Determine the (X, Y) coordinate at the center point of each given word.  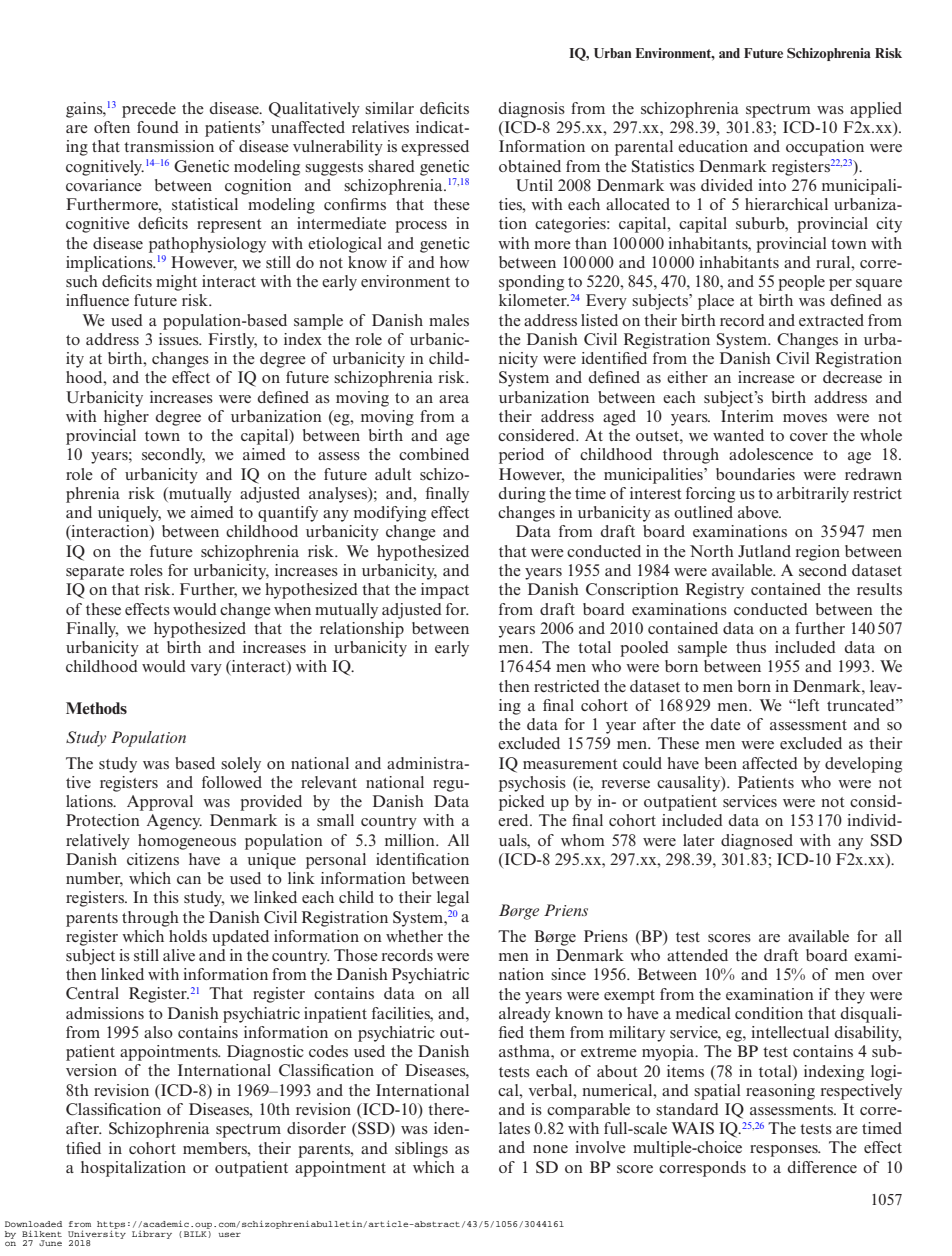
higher (126, 418)
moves (805, 418)
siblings (421, 1150)
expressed (435, 148)
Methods (96, 708)
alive (179, 955)
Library (152, 1235)
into (772, 185)
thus (751, 647)
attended (697, 955)
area (454, 399)
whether (414, 936)
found (158, 127)
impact (445, 591)
